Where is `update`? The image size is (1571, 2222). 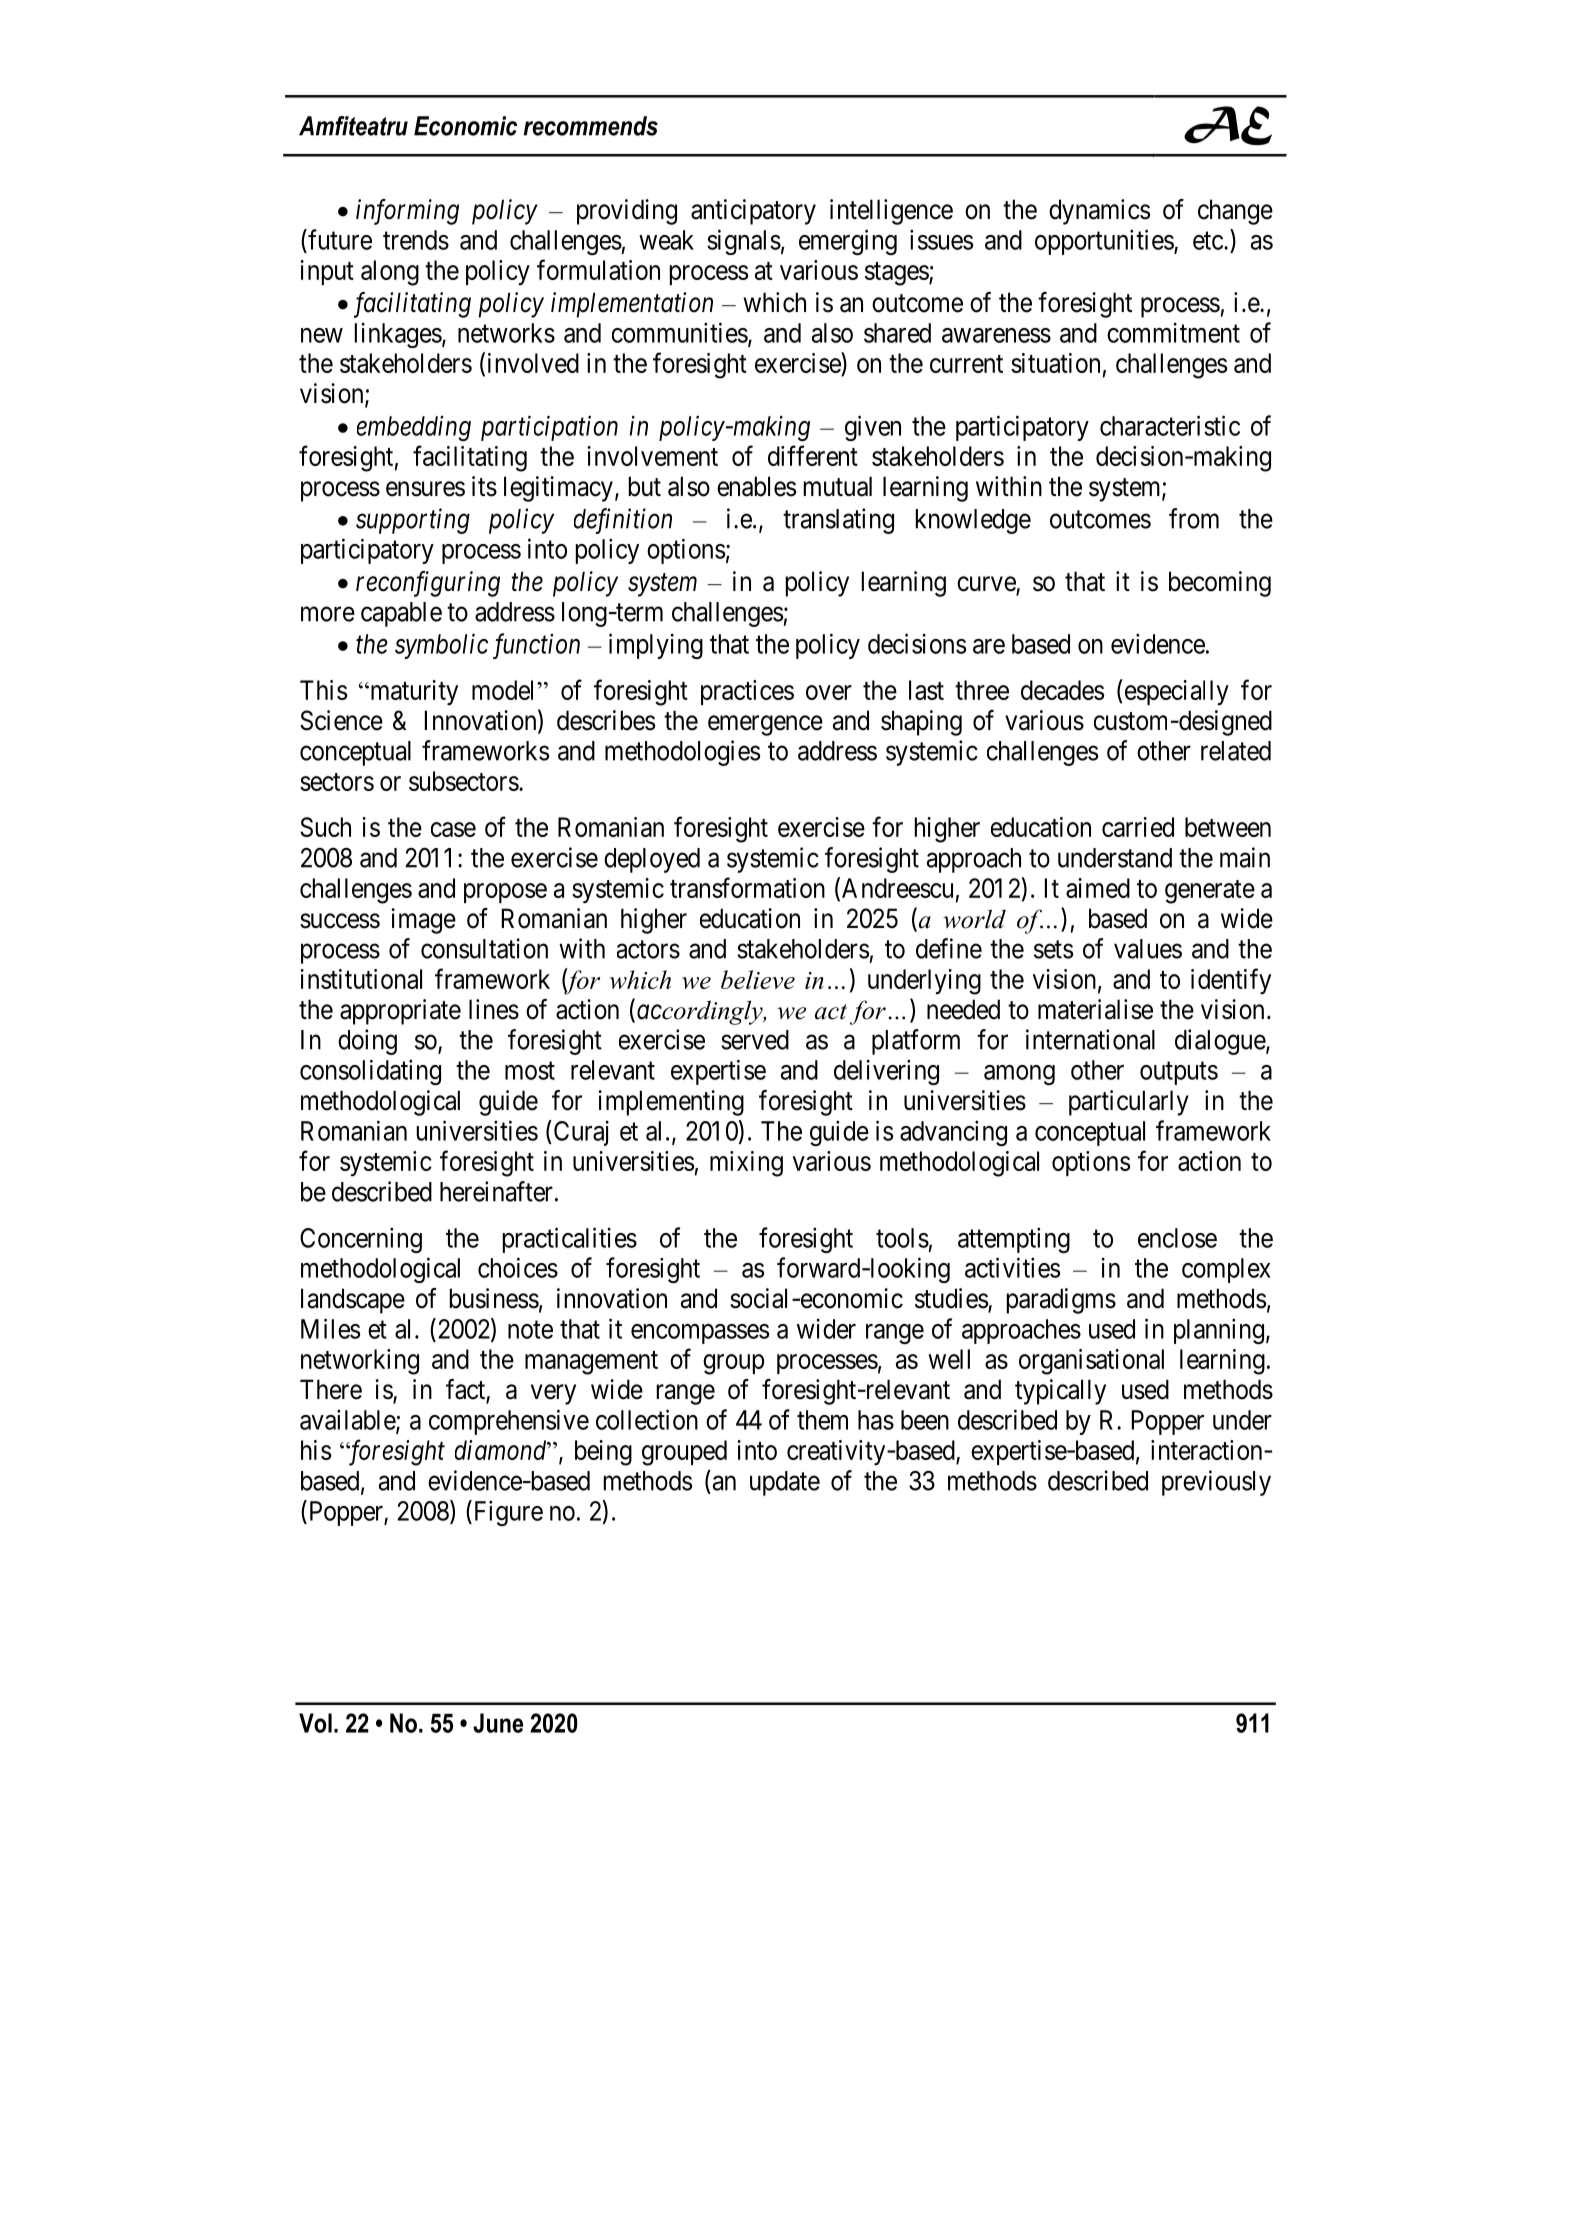 update is located at coordinates (785, 1483).
